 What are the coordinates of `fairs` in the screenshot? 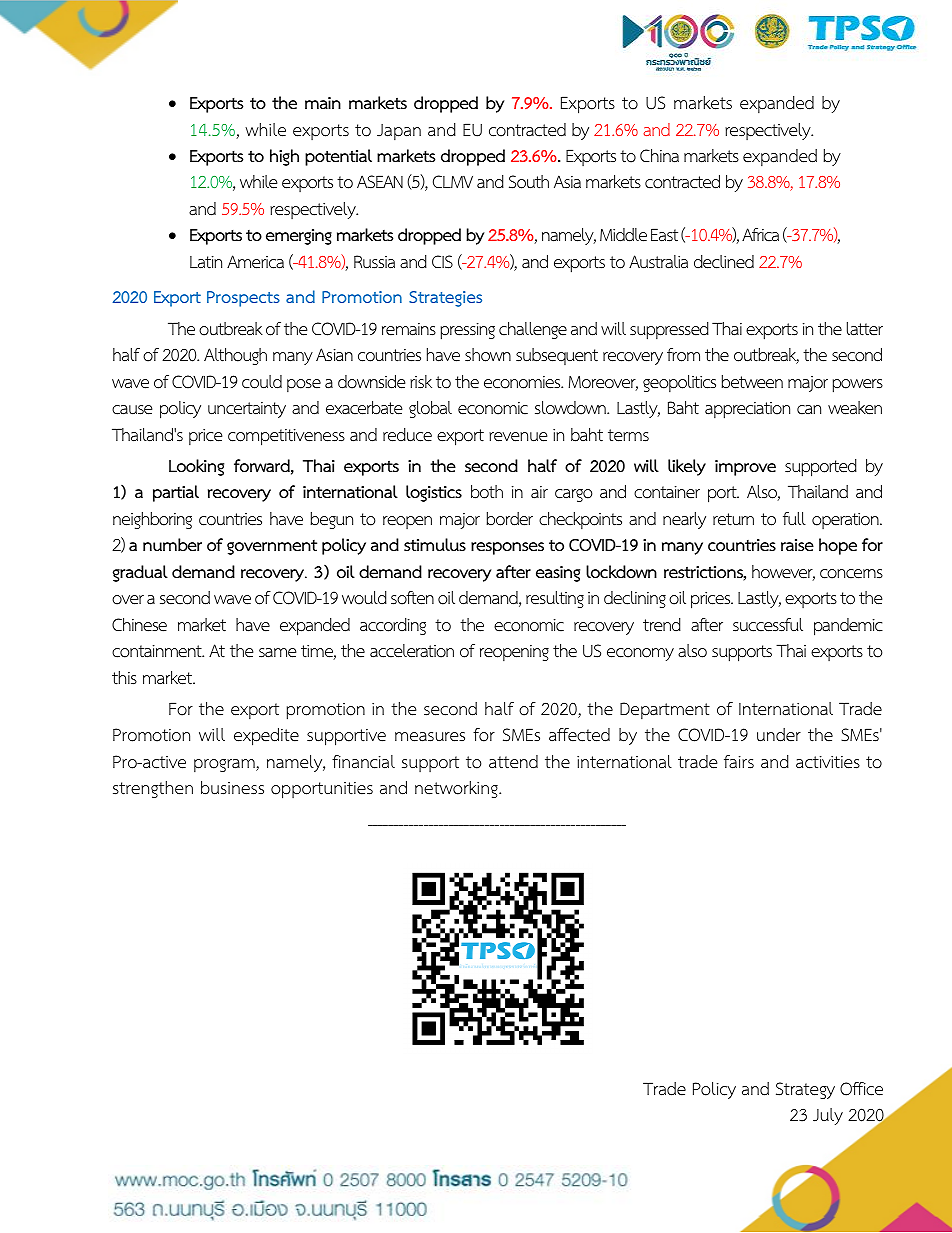 It's located at (739, 762).
